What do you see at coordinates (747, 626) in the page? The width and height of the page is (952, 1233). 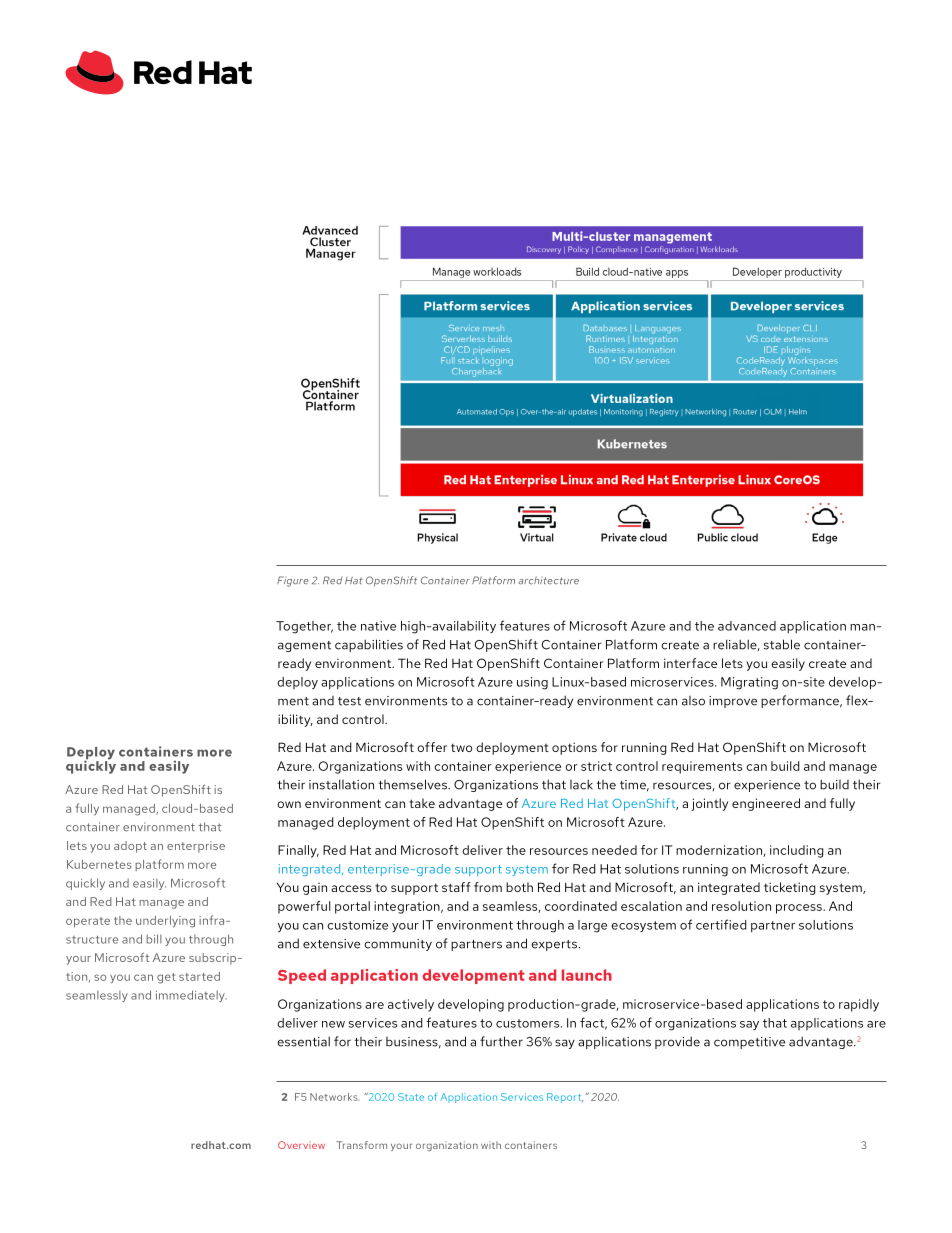 I see `advanced` at bounding box center [747, 626].
